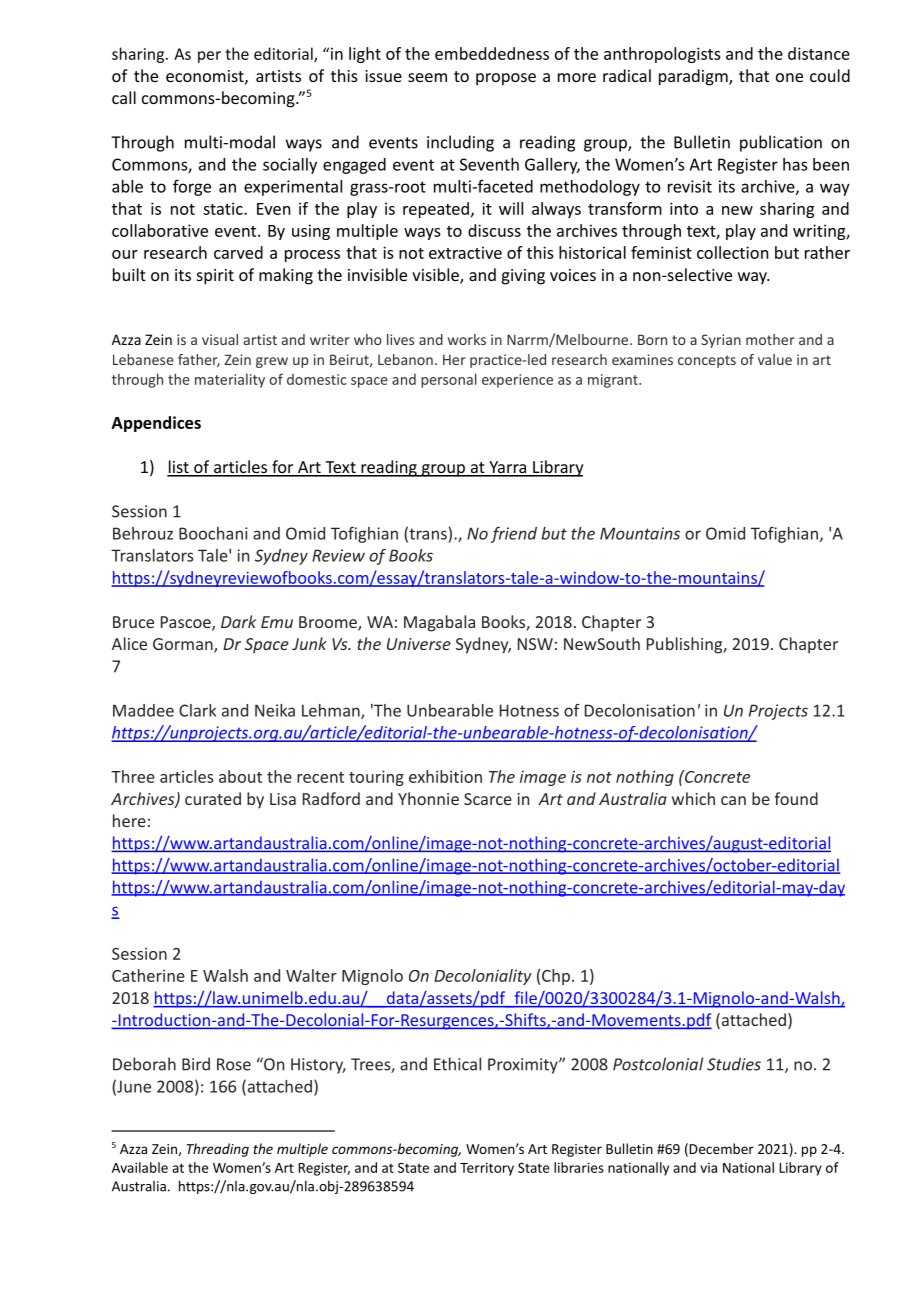  What do you see at coordinates (789, 77) in the document?
I see `one` at bounding box center [789, 77].
